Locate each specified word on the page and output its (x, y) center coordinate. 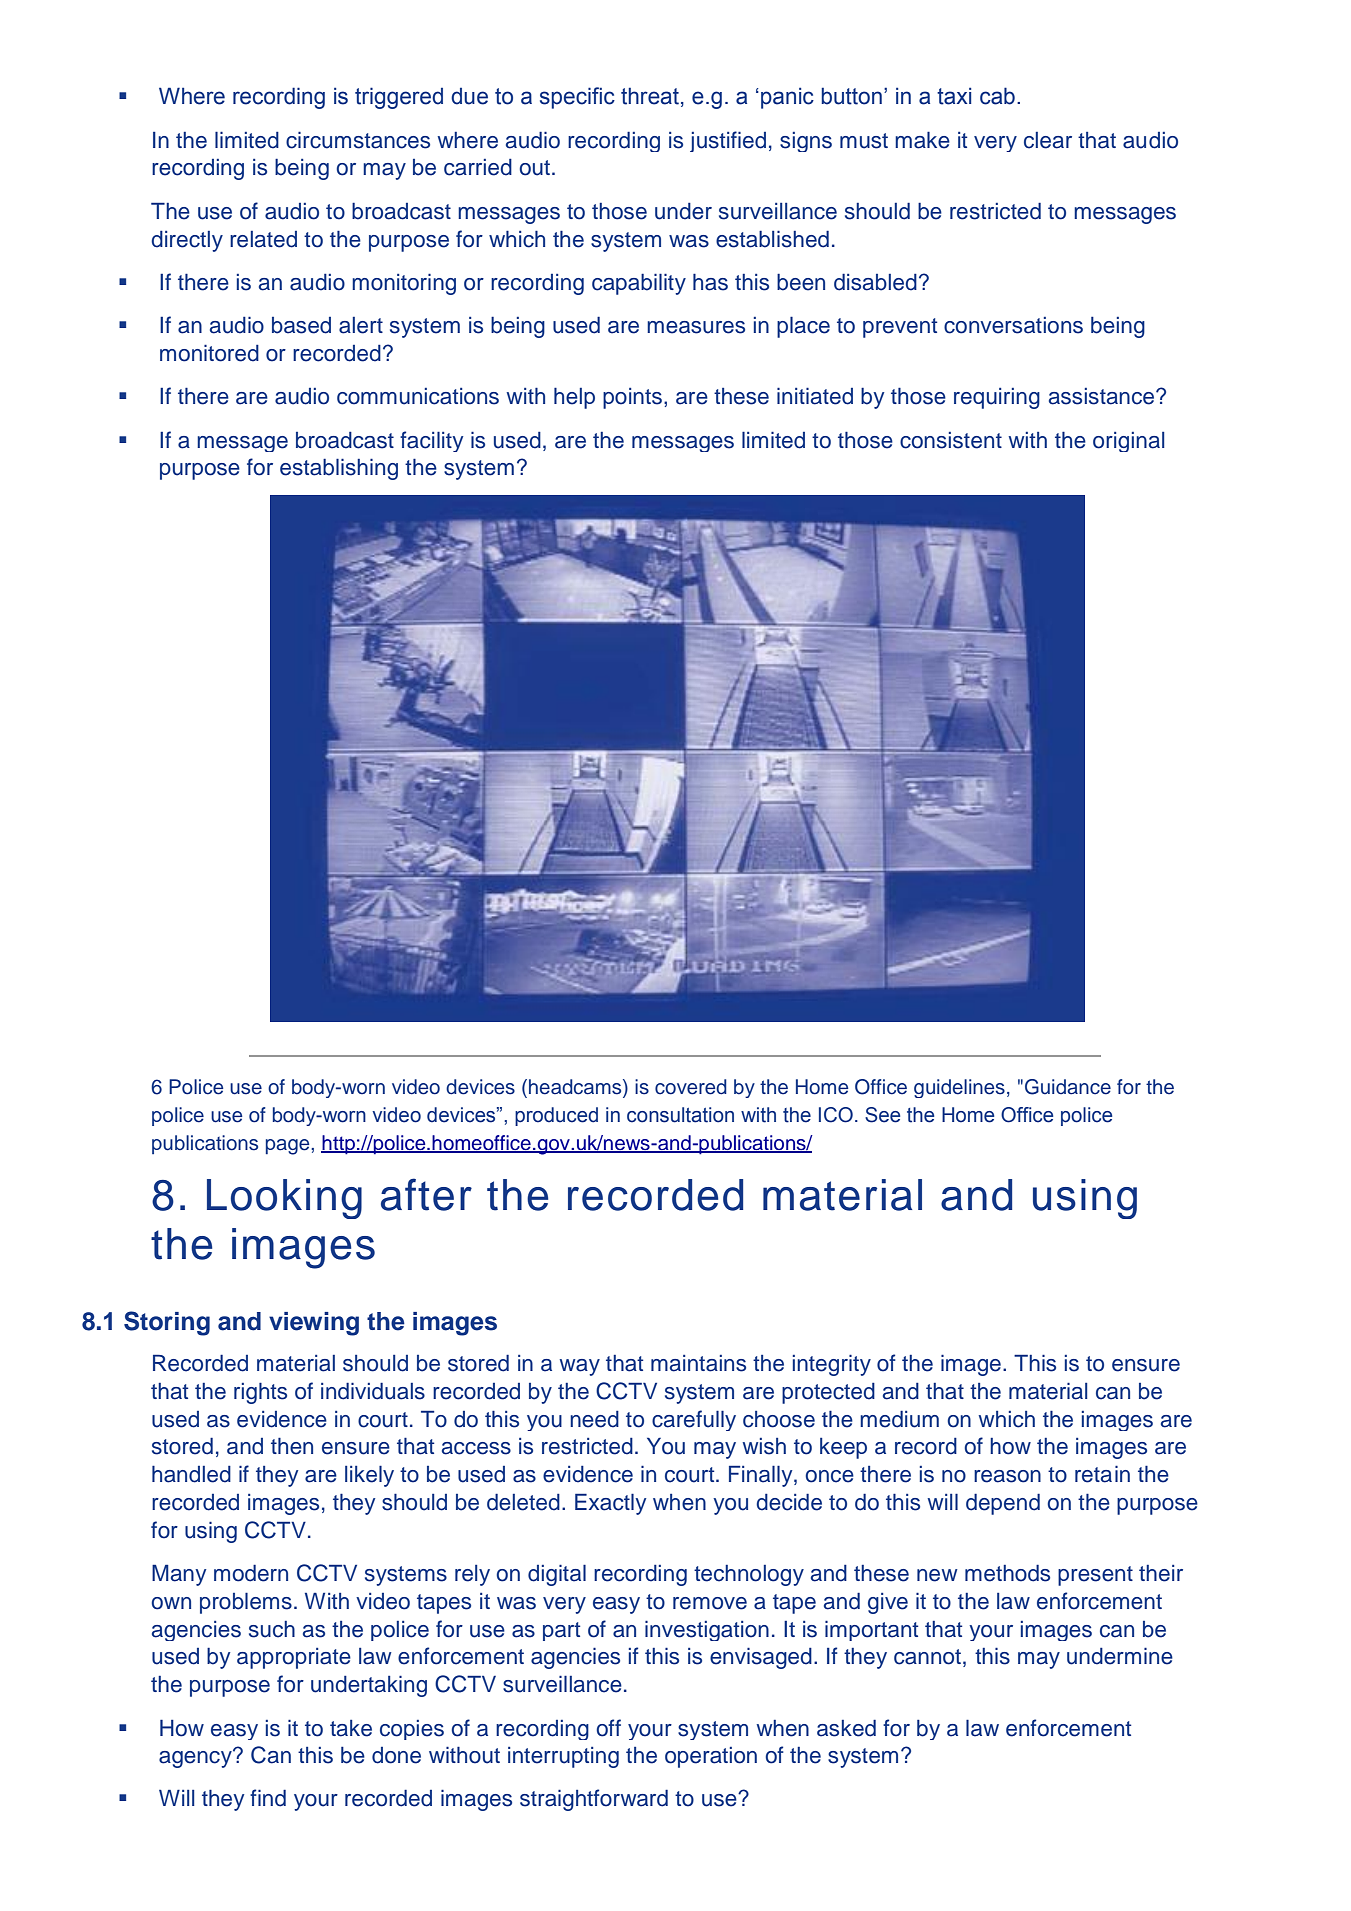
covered (691, 1087)
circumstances (358, 140)
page (289, 1147)
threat (650, 96)
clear (1048, 140)
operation (711, 1757)
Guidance (1068, 1087)
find (268, 1798)
